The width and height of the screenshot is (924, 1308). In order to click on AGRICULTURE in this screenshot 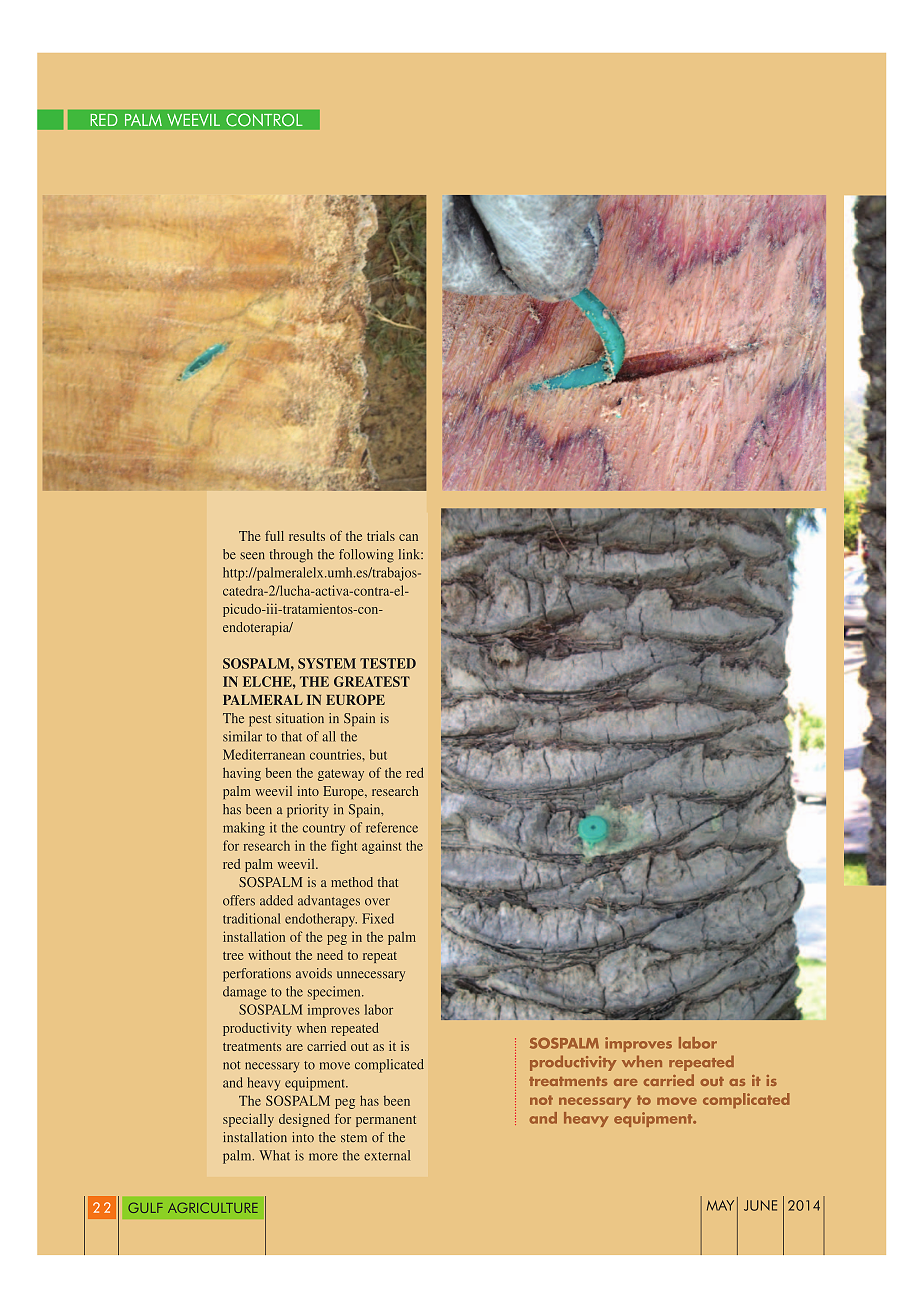, I will do `click(213, 1208)`.
